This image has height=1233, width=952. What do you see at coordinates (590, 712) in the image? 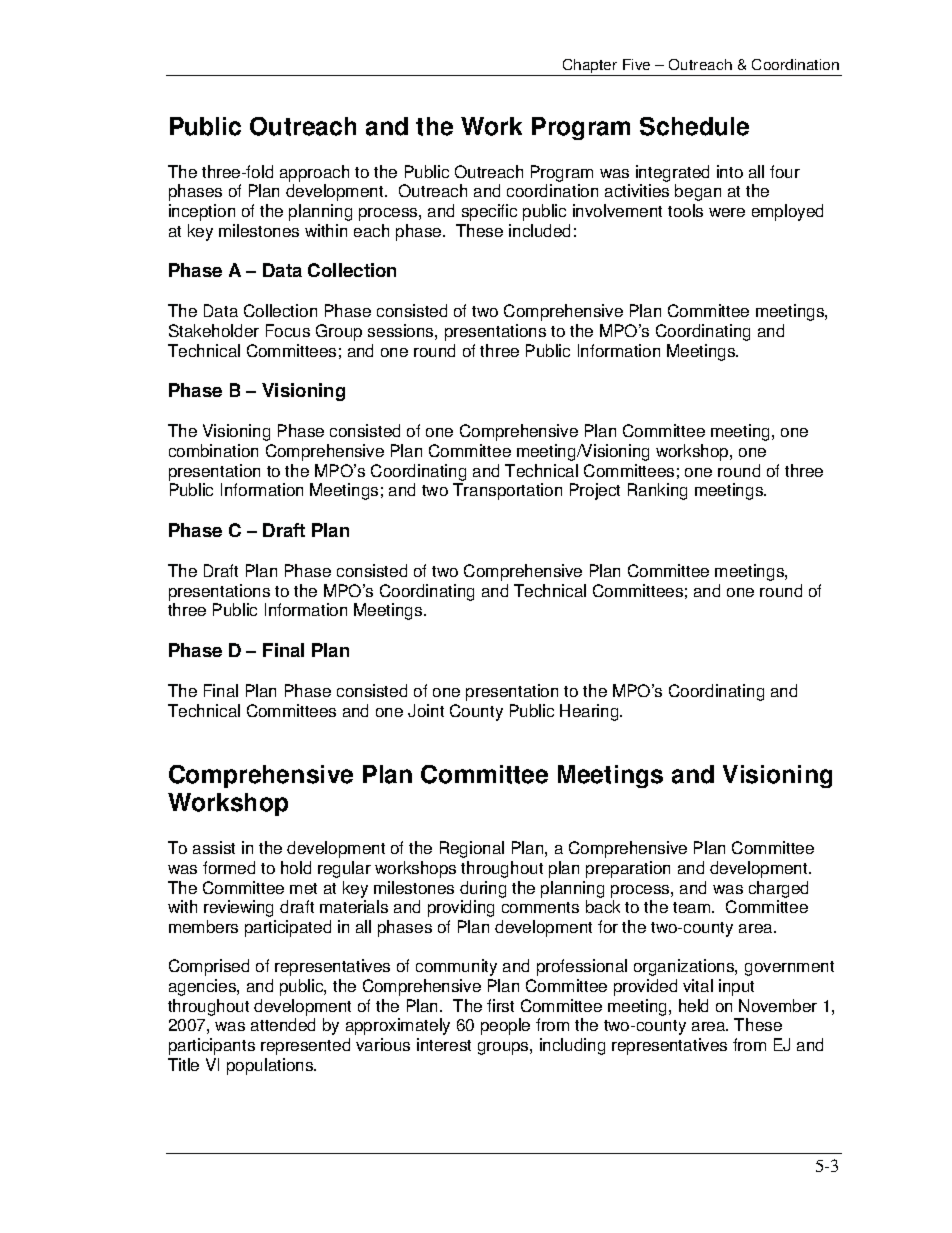
I see `Hearing` at bounding box center [590, 712].
